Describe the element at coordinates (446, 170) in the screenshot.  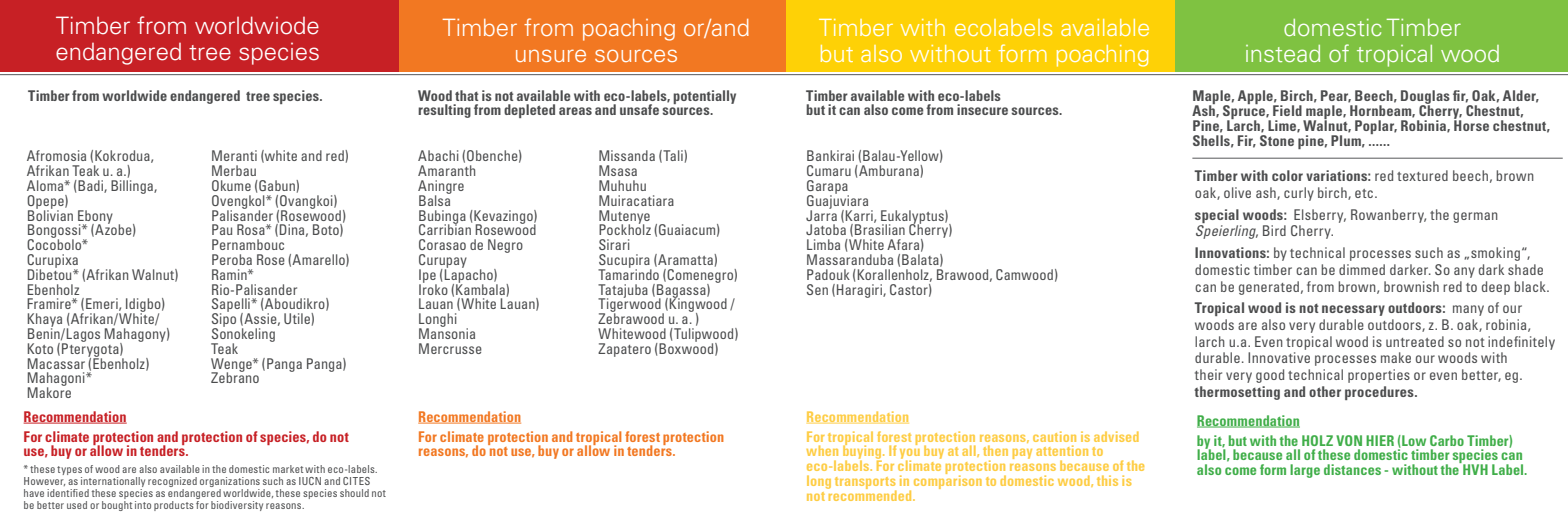
I see `Amaranth` at that location.
